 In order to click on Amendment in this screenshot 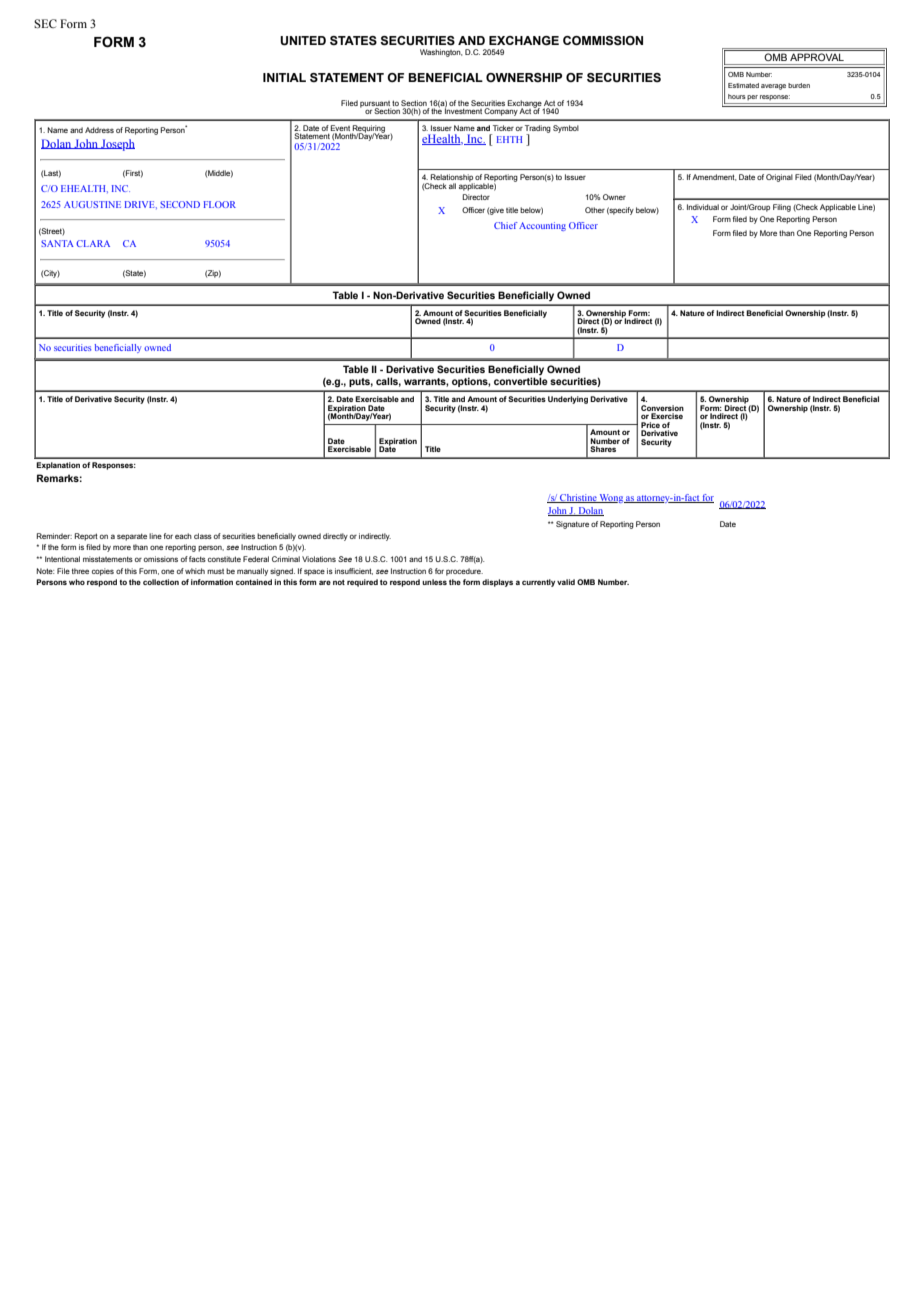, I will do `click(714, 177)`.
